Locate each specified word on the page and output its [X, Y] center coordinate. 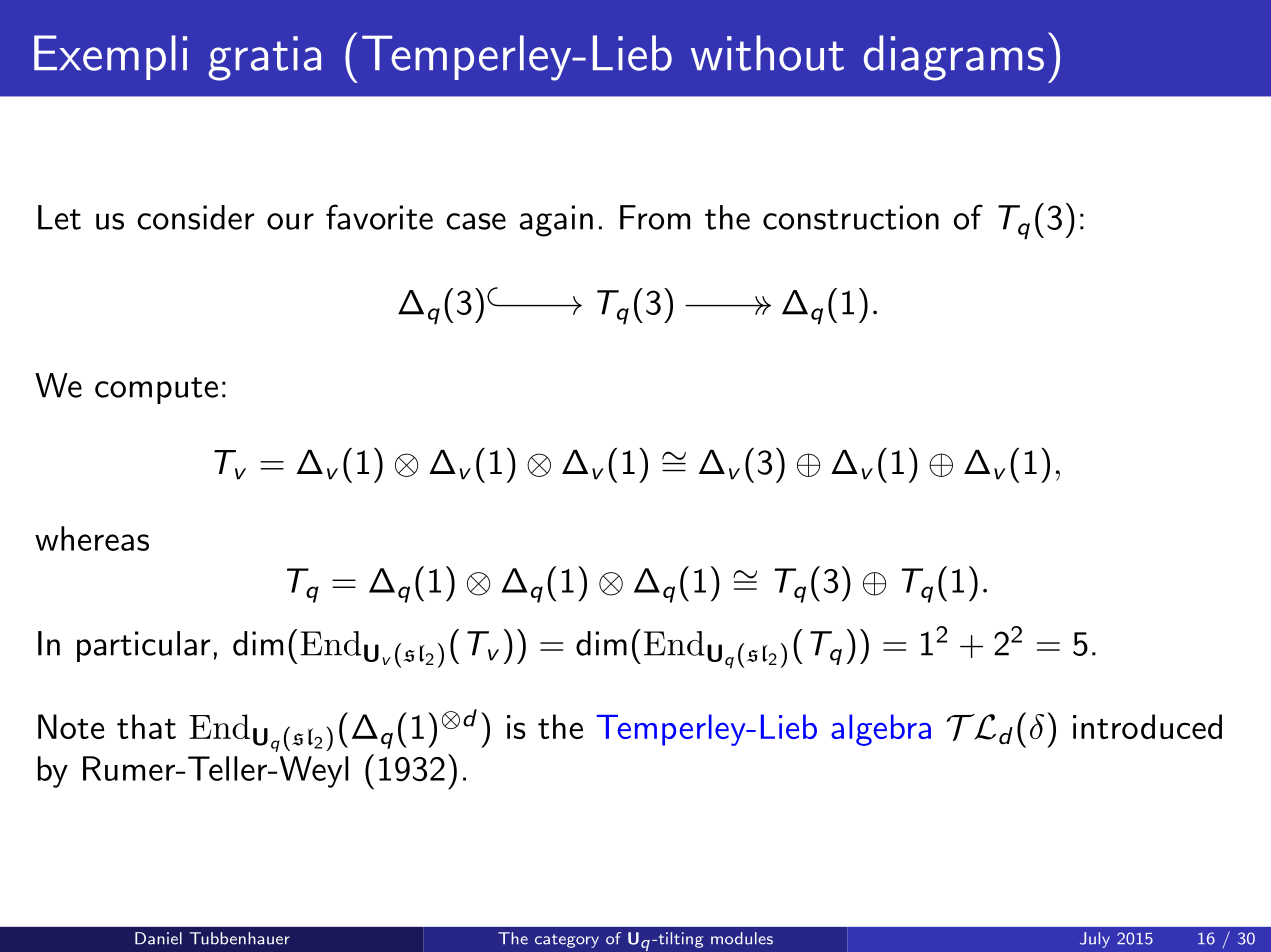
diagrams [954, 58]
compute [156, 390]
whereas [92, 538]
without [767, 53]
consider [195, 217]
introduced [1147, 726]
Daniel [158, 938]
